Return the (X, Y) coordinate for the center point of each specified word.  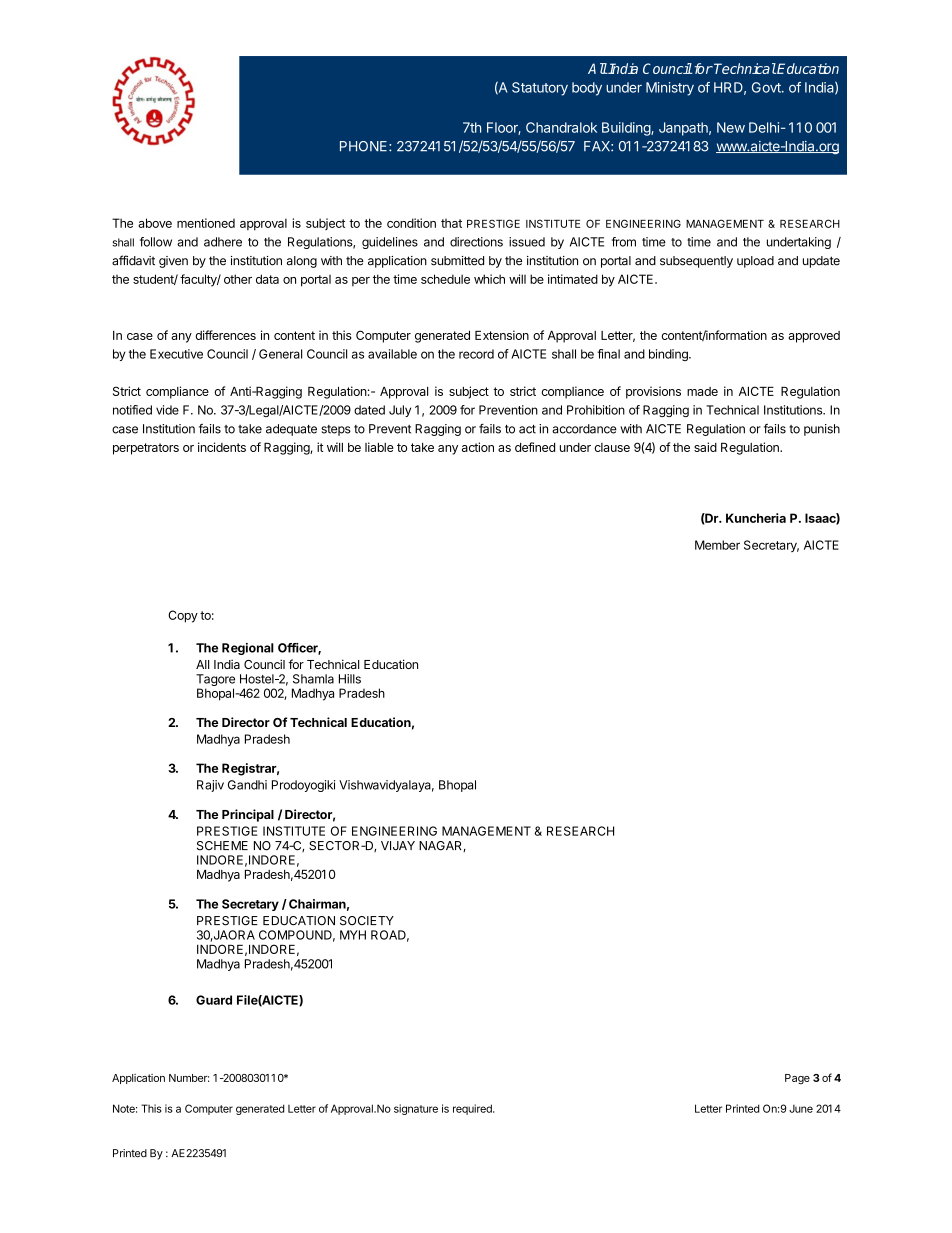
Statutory (540, 89)
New (731, 127)
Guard (214, 1000)
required (473, 1109)
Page (797, 1079)
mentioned (206, 223)
